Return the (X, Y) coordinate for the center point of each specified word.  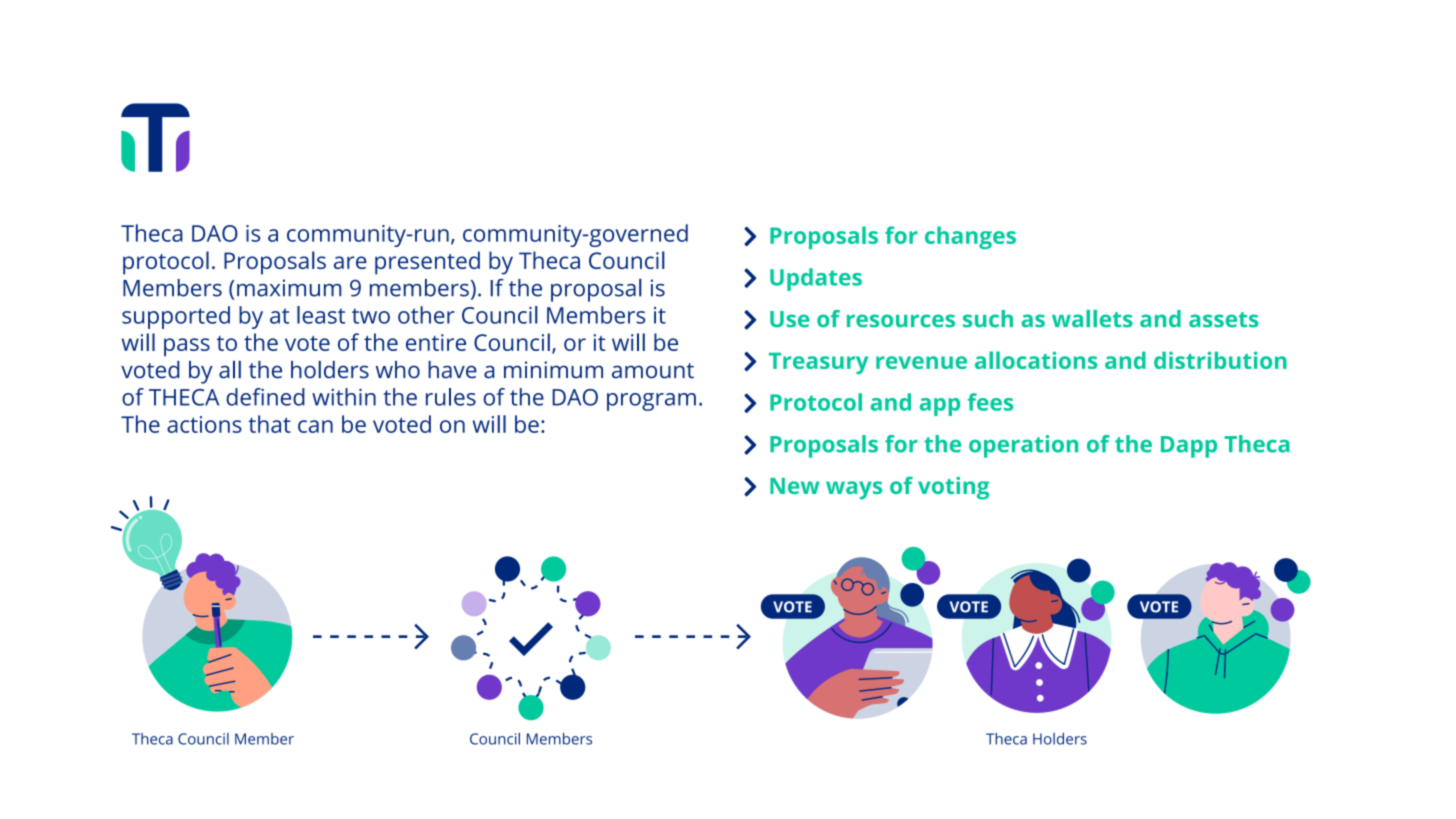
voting (953, 488)
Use (790, 319)
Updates (816, 279)
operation (1023, 446)
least (321, 315)
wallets (1092, 319)
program (651, 402)
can (315, 426)
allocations (1036, 360)
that (269, 424)
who (398, 370)
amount (653, 371)
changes (970, 237)
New (794, 486)
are (350, 262)
